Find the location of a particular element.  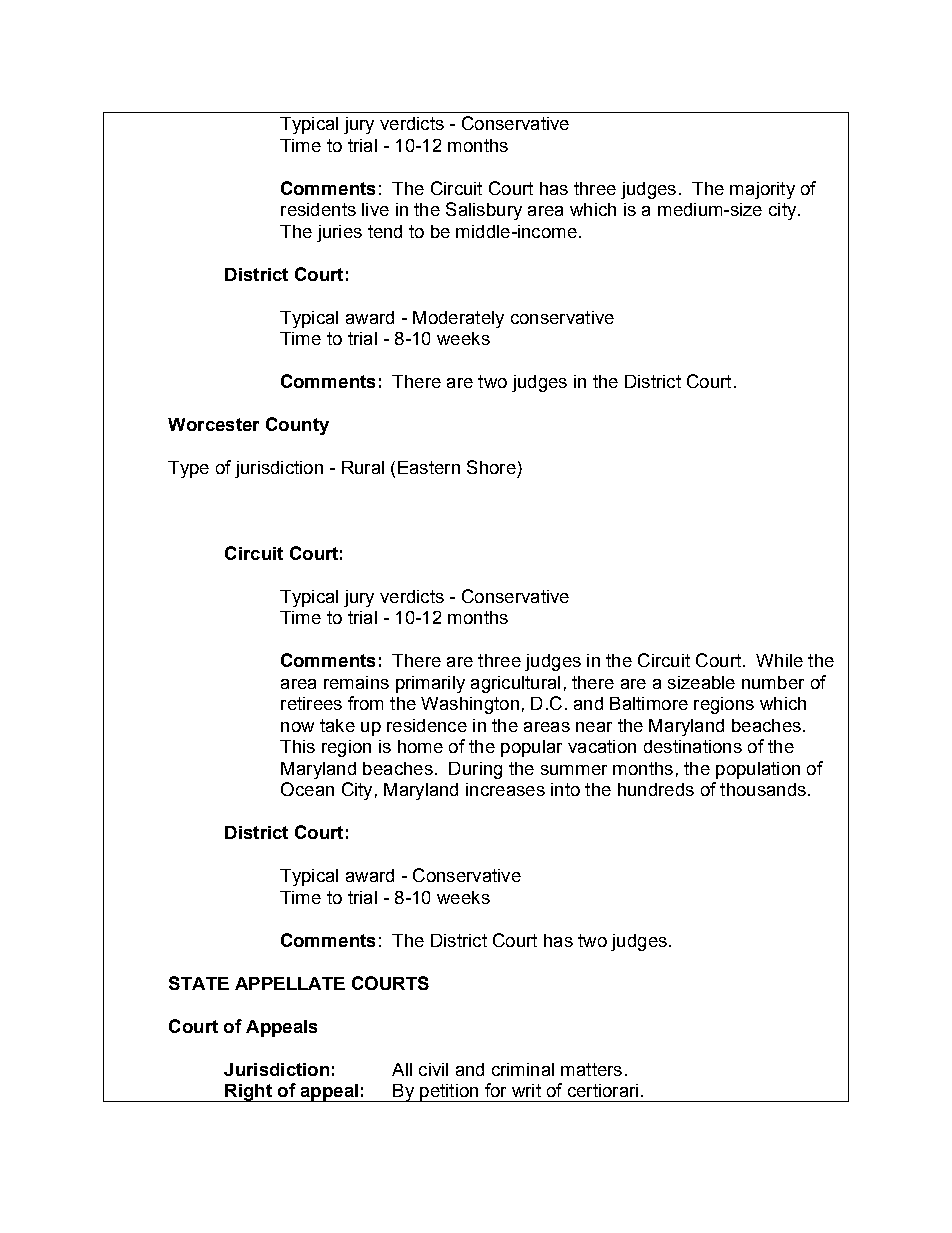

Right is located at coordinates (248, 1093).
